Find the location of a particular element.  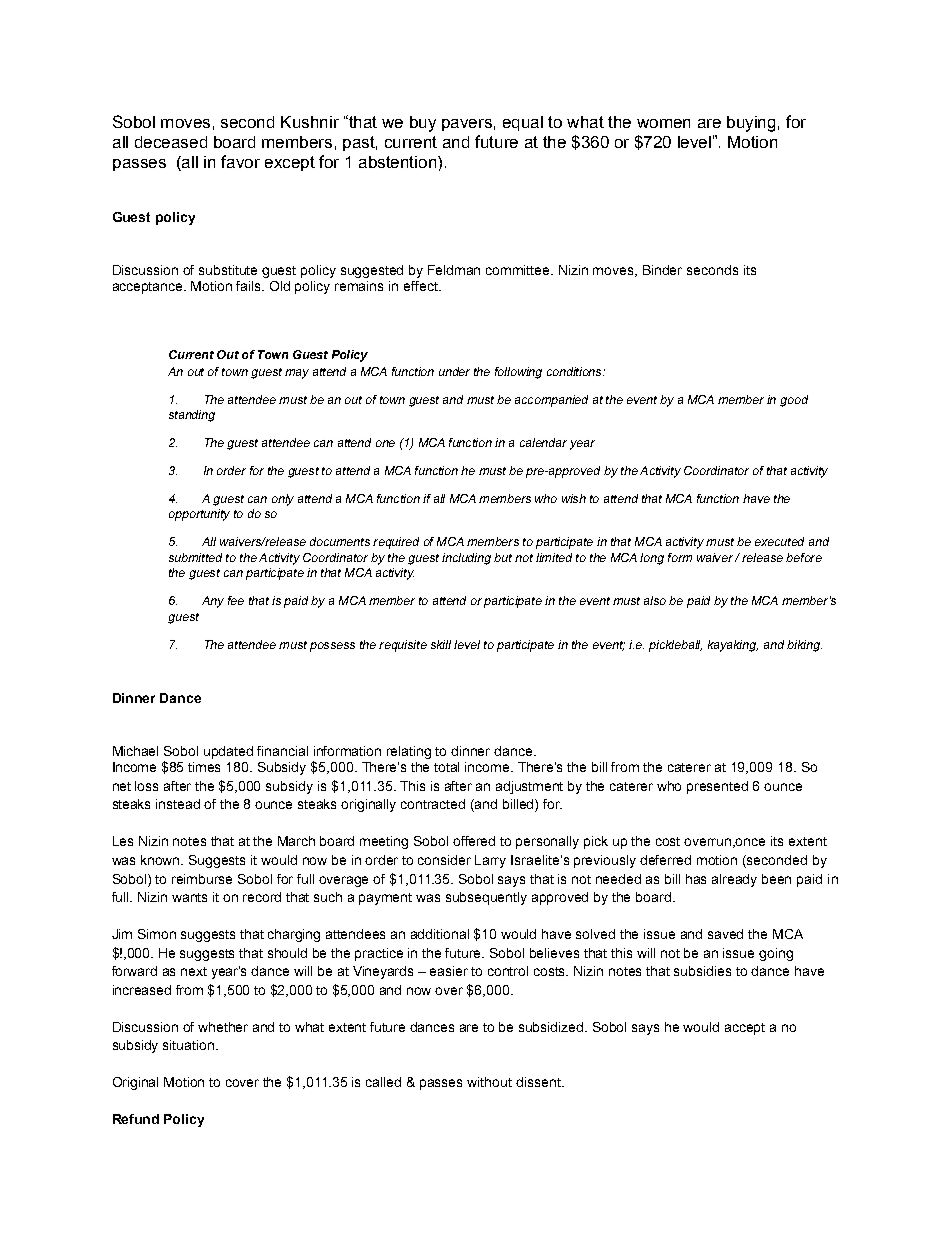

good is located at coordinates (794, 401).
